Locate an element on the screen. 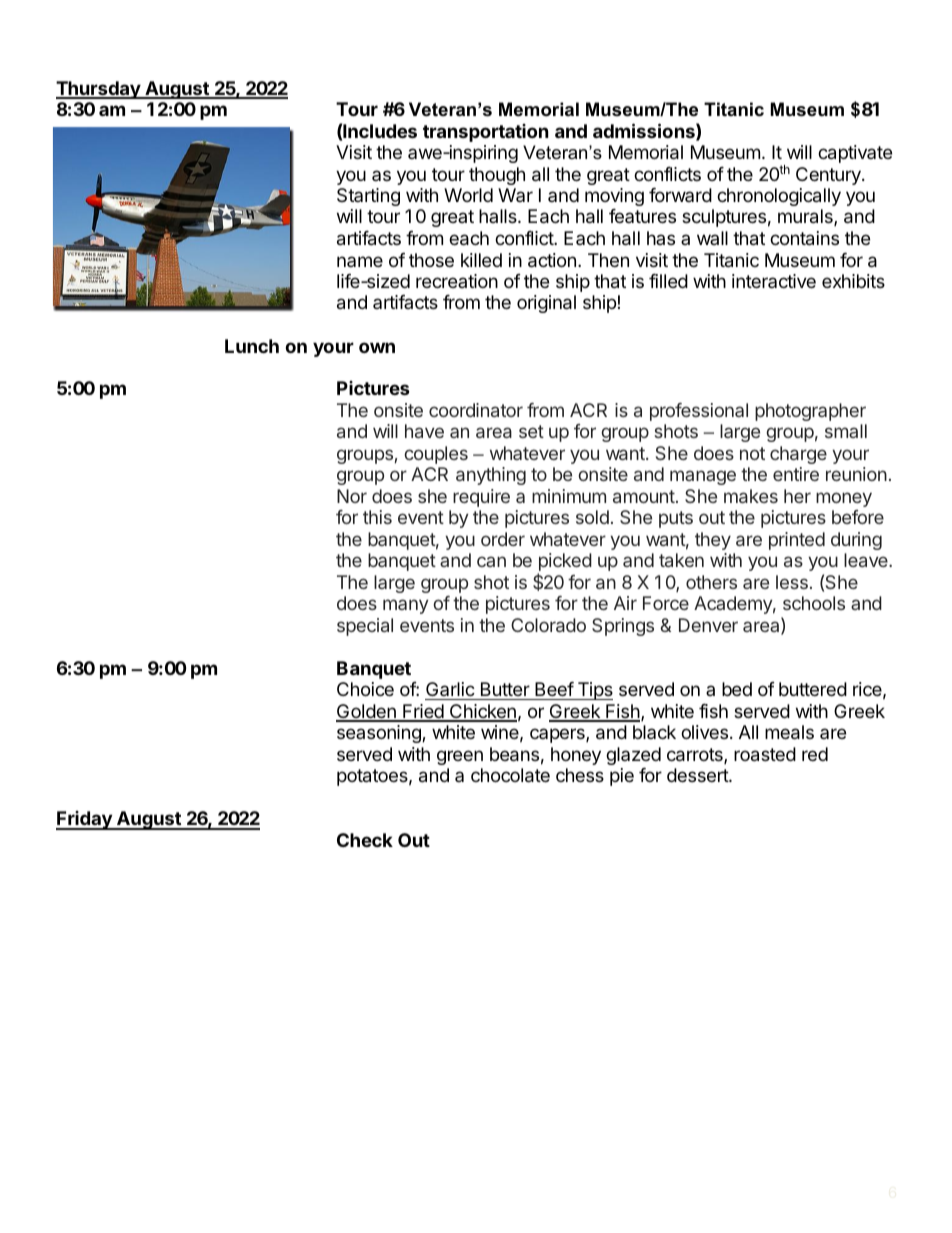 The image size is (952, 1233). entire is located at coordinates (796, 474).
